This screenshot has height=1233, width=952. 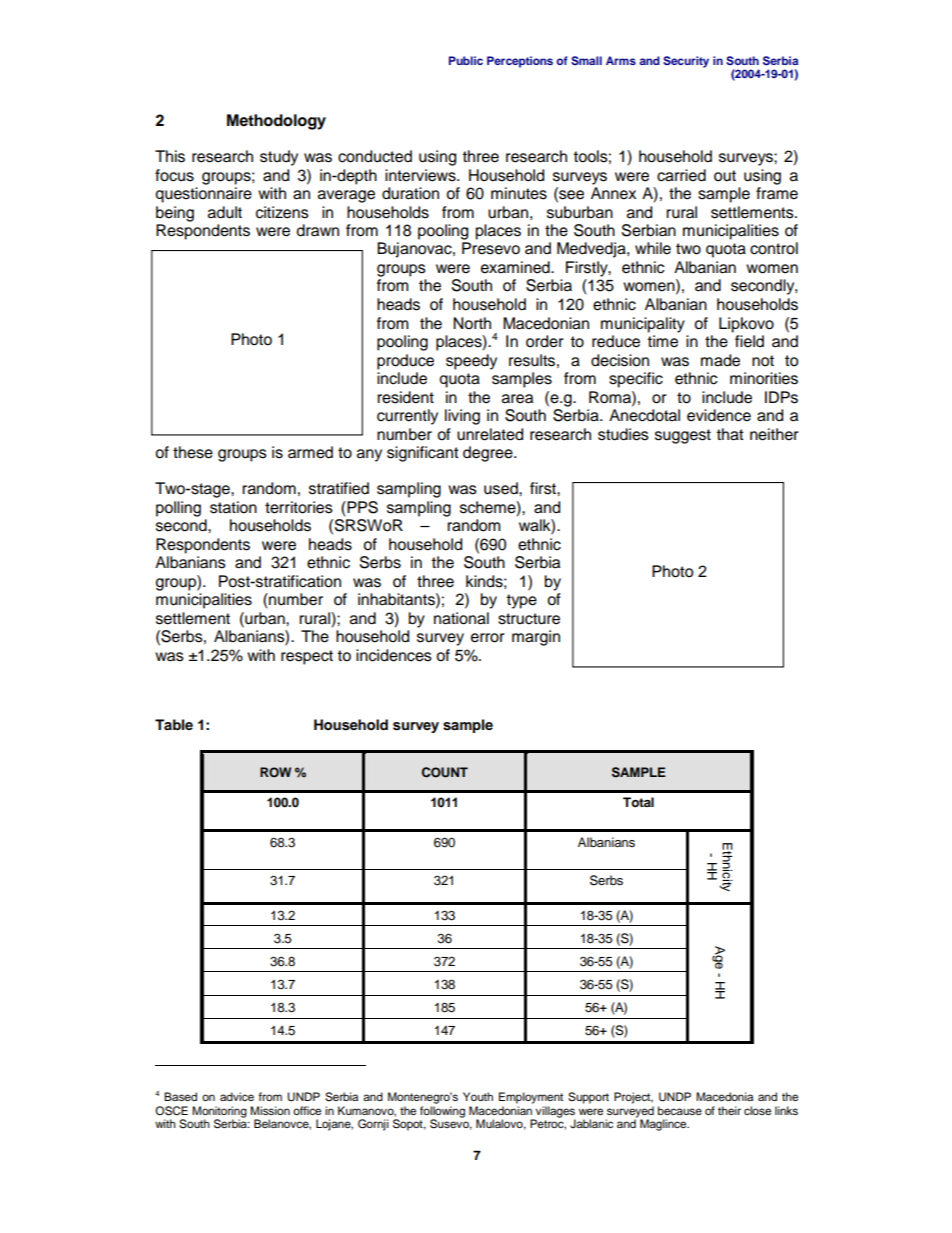 I want to click on used, so click(x=502, y=488).
